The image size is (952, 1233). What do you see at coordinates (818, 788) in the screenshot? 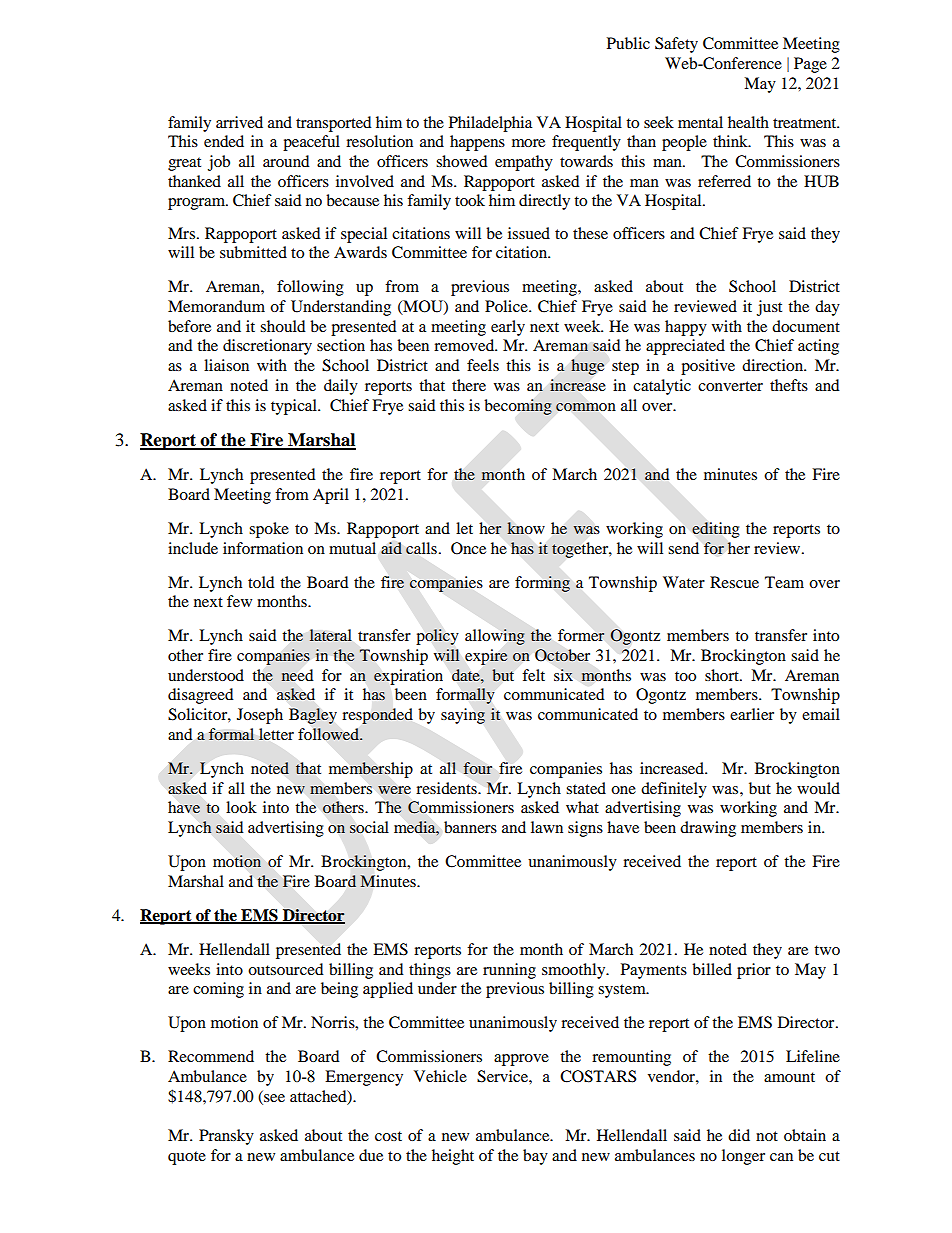
I see `would` at bounding box center [818, 788].
